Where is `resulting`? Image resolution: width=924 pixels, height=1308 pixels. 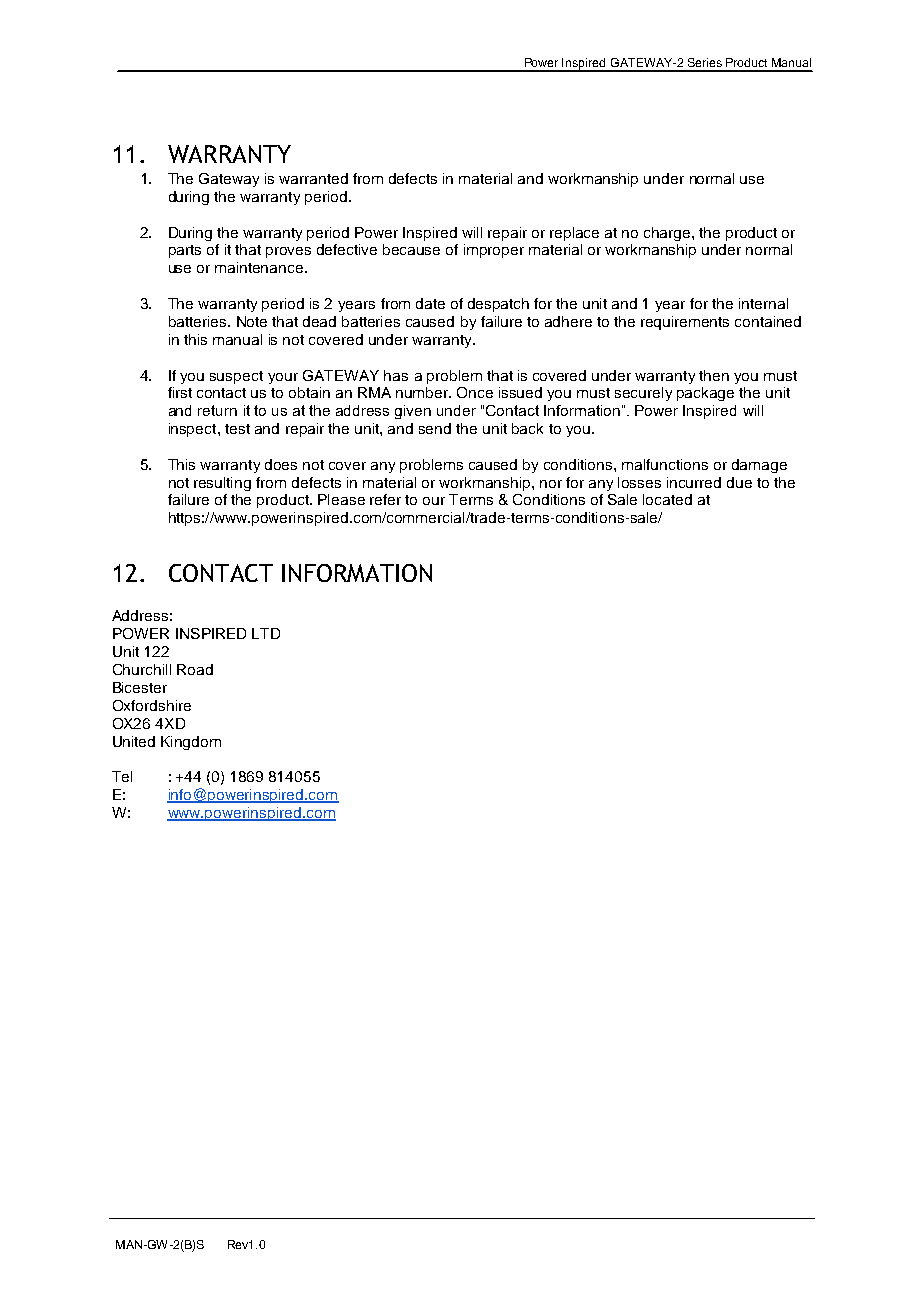 resulting is located at coordinates (222, 484).
